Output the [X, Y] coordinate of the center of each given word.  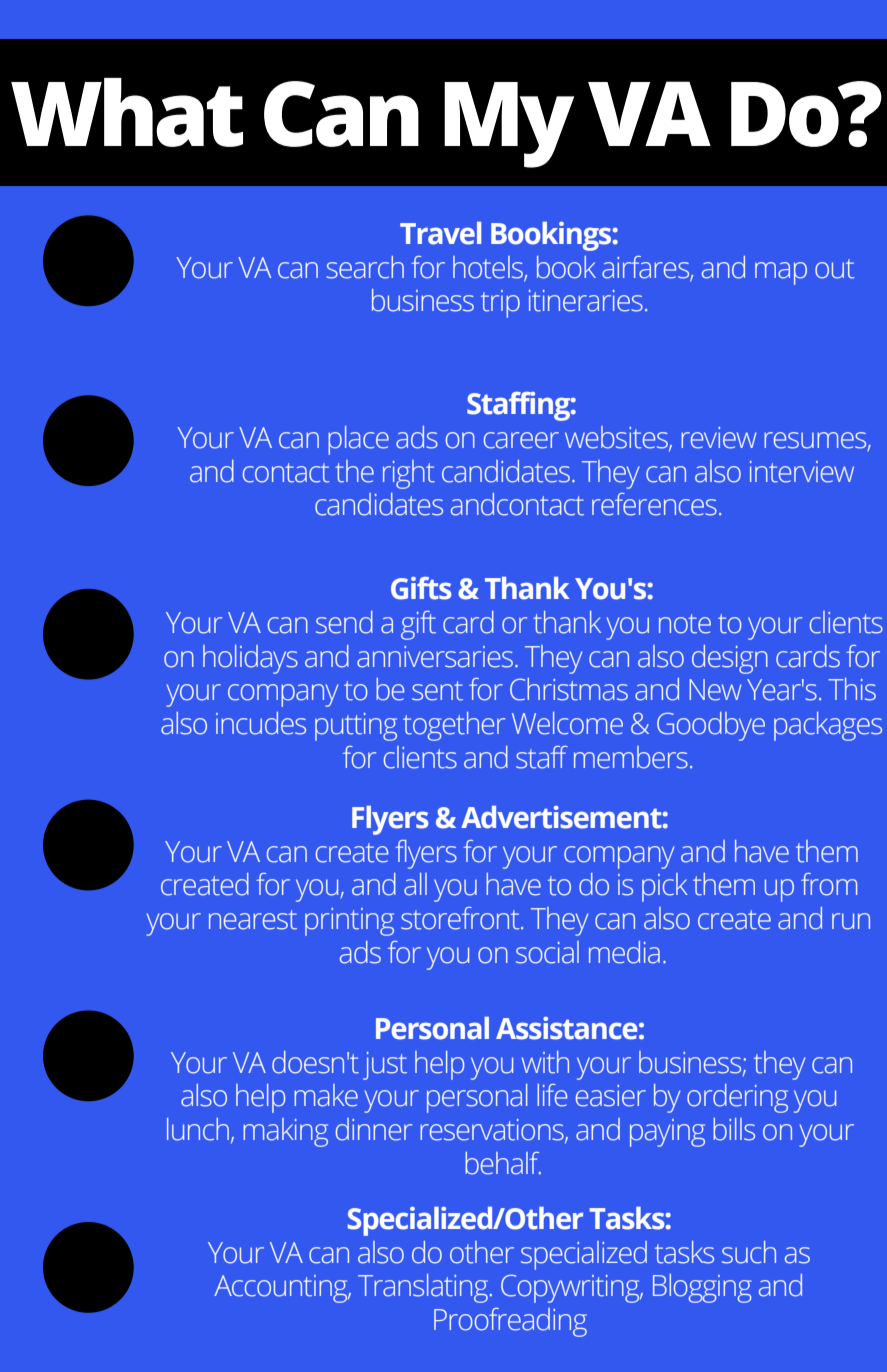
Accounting [282, 1289]
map [781, 273]
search [365, 267]
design [730, 659]
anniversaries [435, 657]
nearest [253, 920]
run [851, 921]
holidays [250, 659]
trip [500, 304]
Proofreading [510, 1322]
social [547, 952]
